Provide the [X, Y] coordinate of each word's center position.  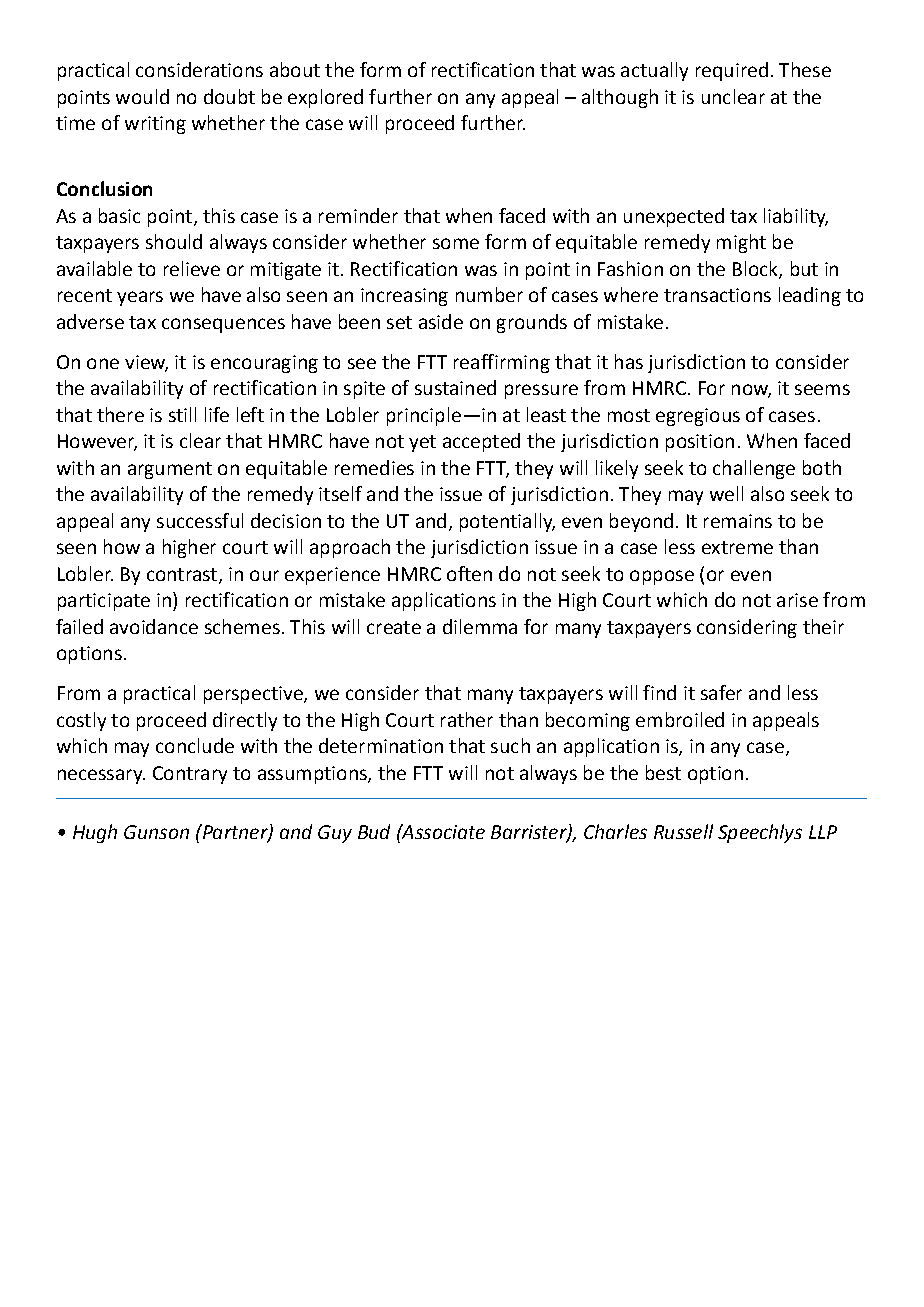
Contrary [190, 775]
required [732, 71]
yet [422, 443]
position [700, 443]
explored [325, 98]
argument [170, 470]
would [142, 96]
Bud [374, 831]
